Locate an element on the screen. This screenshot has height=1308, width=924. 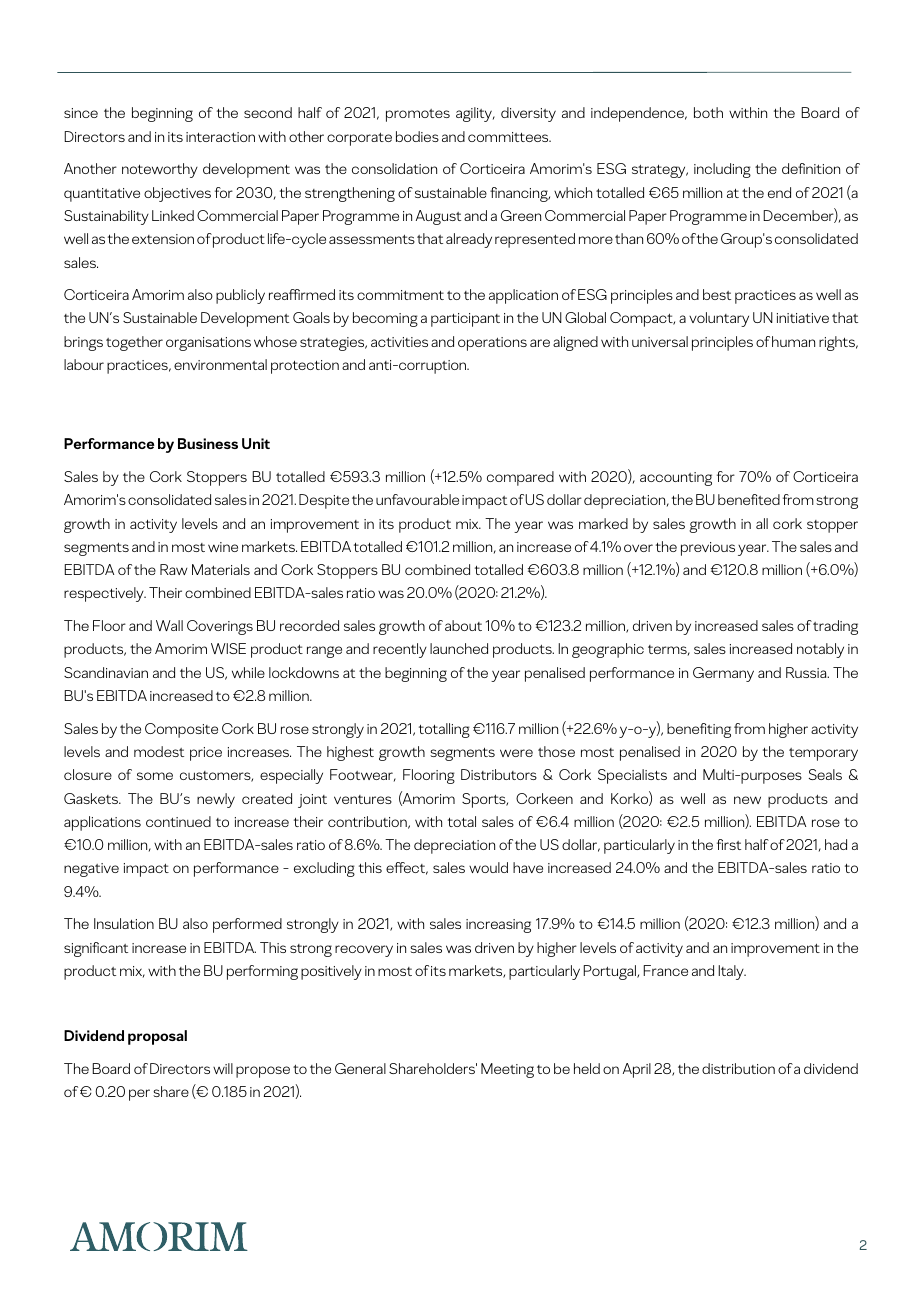
Meeting is located at coordinates (507, 1070).
